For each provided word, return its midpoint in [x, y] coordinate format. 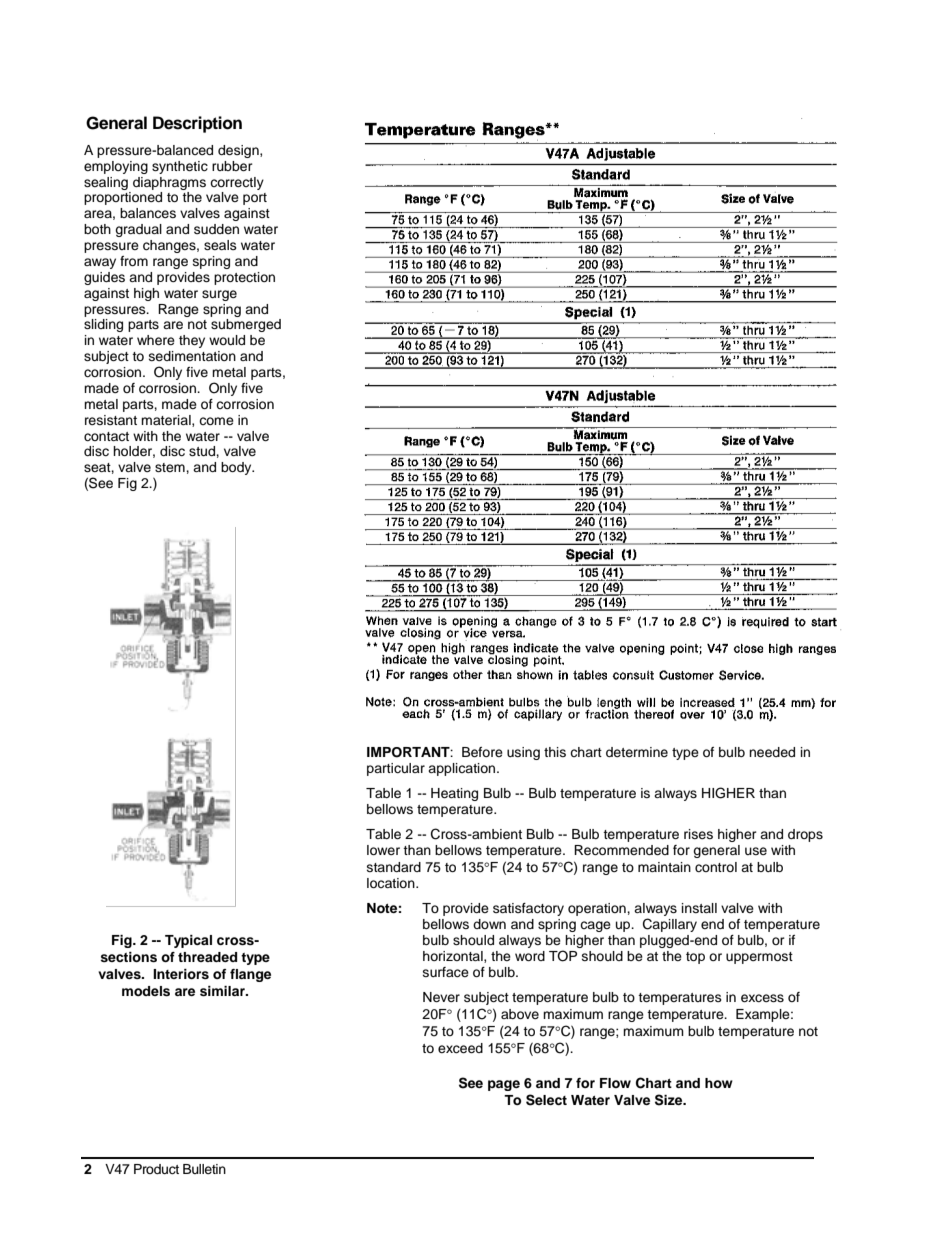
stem [171, 467]
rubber [232, 166]
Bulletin [204, 1169]
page [504, 1085]
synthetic [180, 167]
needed [772, 752]
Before [482, 752]
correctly [237, 183]
